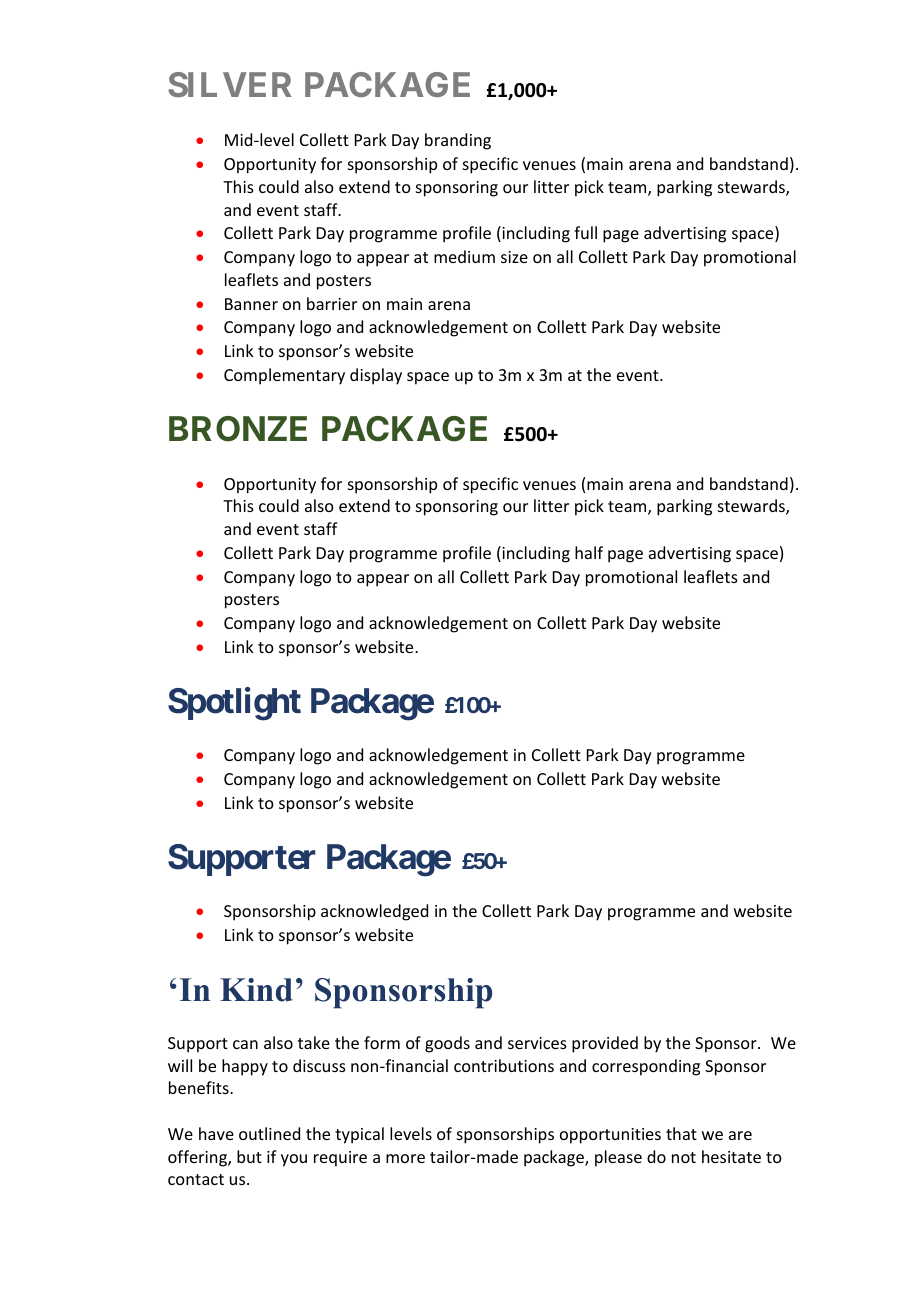 The height and width of the screenshot is (1308, 924). What do you see at coordinates (238, 429) in the screenshot?
I see `BRONZE` at bounding box center [238, 429].
